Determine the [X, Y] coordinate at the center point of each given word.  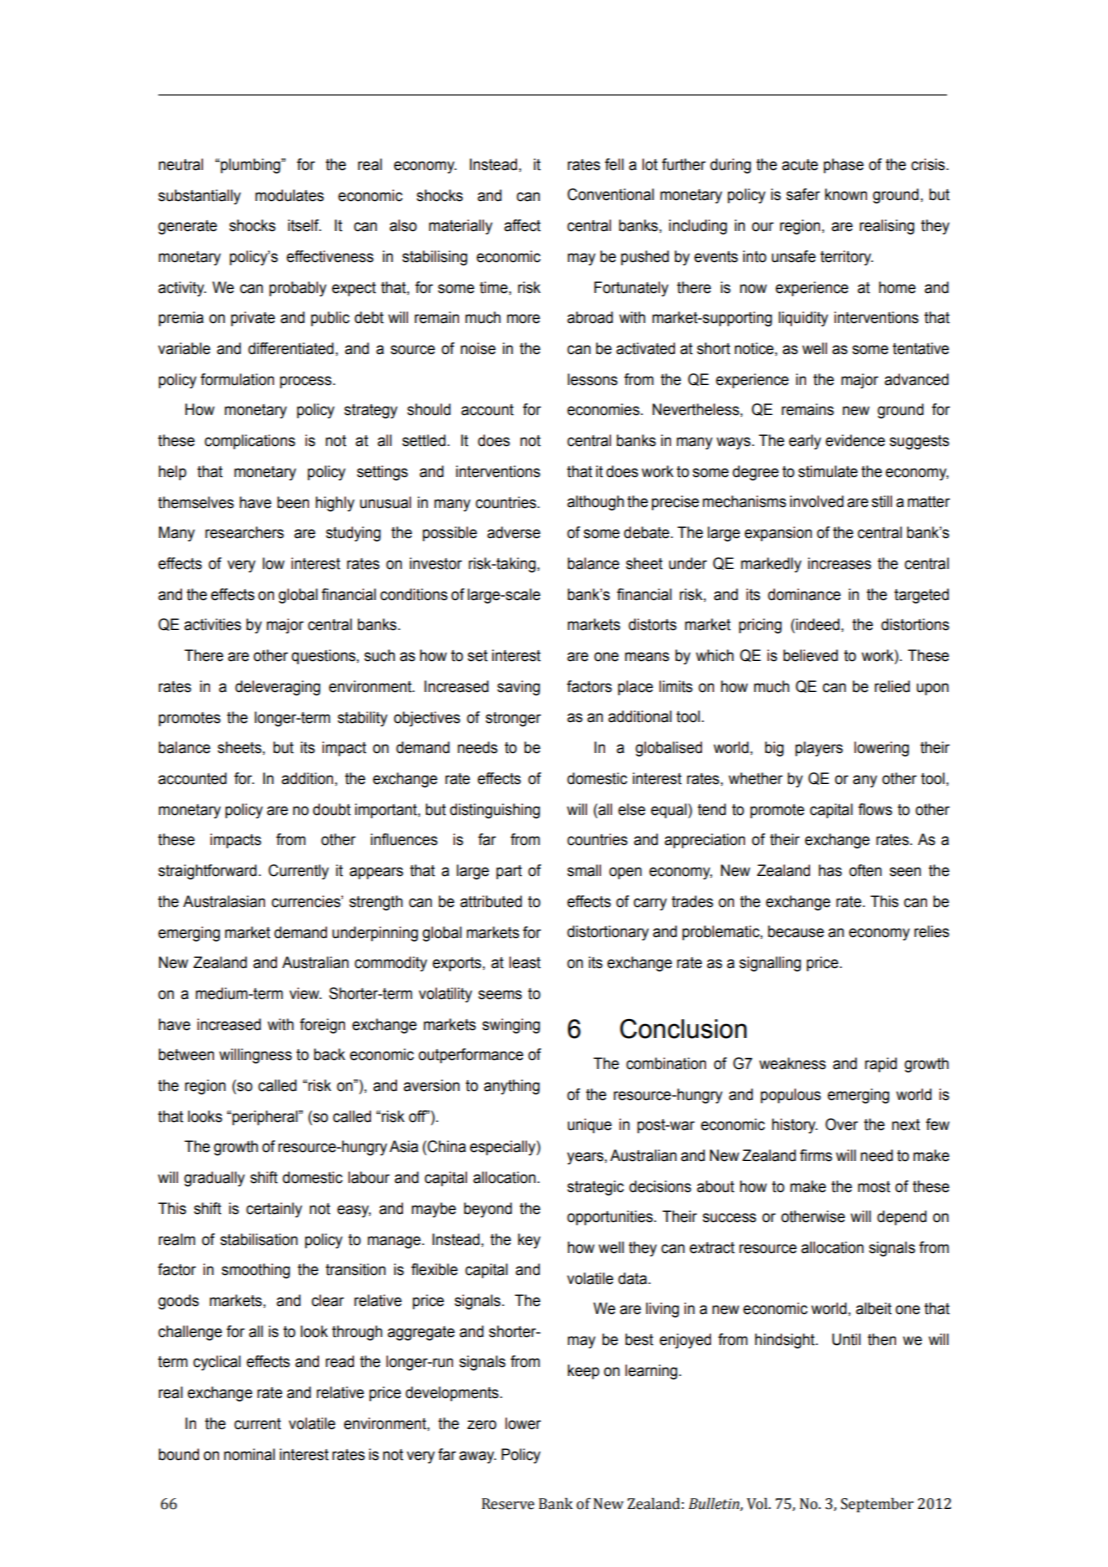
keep [583, 1371]
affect [522, 225]
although [595, 503]
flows [875, 809]
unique [590, 1126]
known [846, 194]
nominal [249, 1454]
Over [841, 1124]
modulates [289, 195]
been [293, 502]
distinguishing [495, 811]
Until [846, 1339]
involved [817, 501]
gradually [214, 1179]
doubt [332, 809]
